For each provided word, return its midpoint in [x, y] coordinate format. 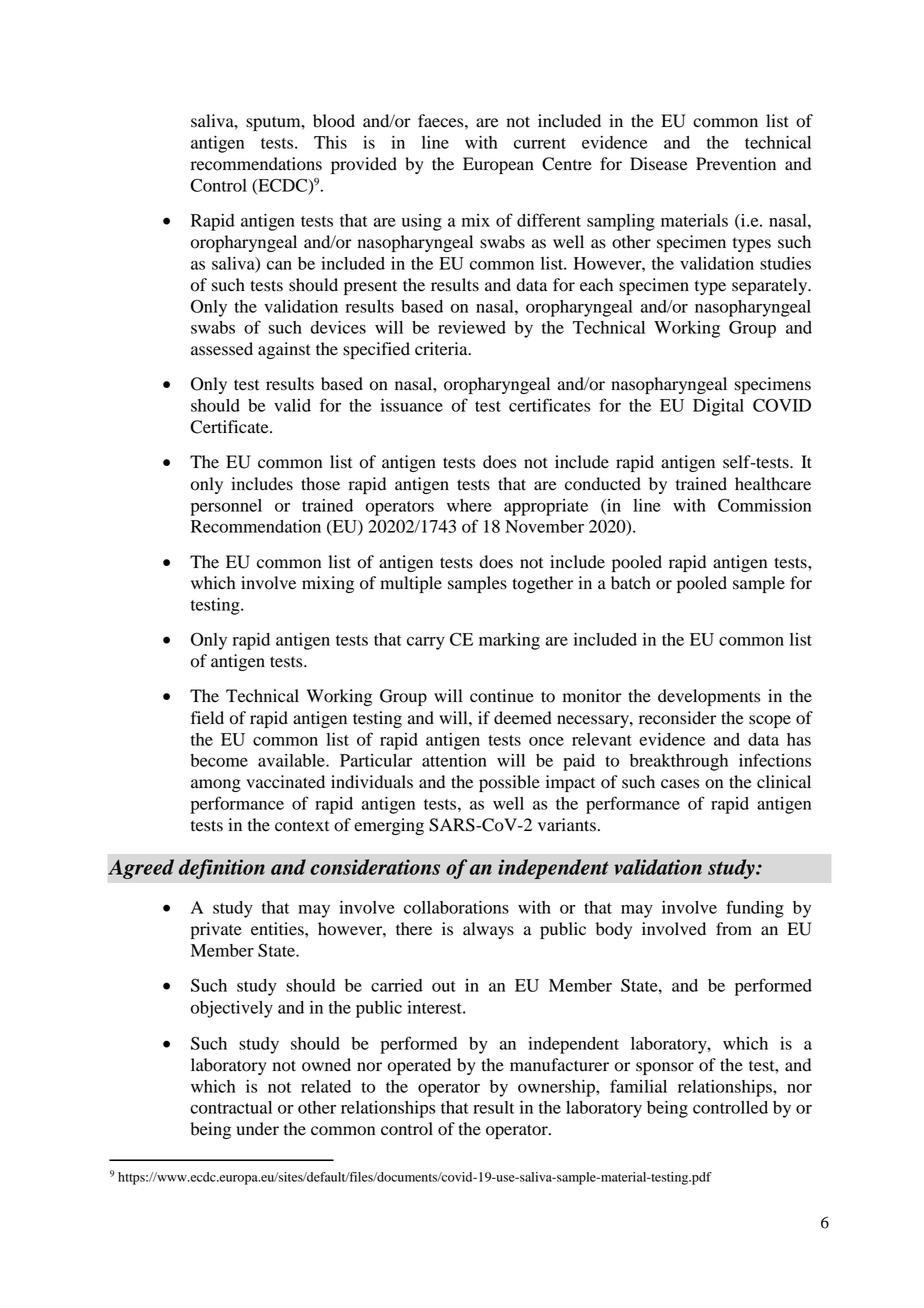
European [498, 165]
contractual [231, 1107]
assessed [222, 349]
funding [755, 909]
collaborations [456, 907]
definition [222, 869]
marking [509, 641]
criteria [442, 349]
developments [709, 697]
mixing [328, 584]
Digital [718, 407]
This [330, 142]
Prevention [736, 164]
